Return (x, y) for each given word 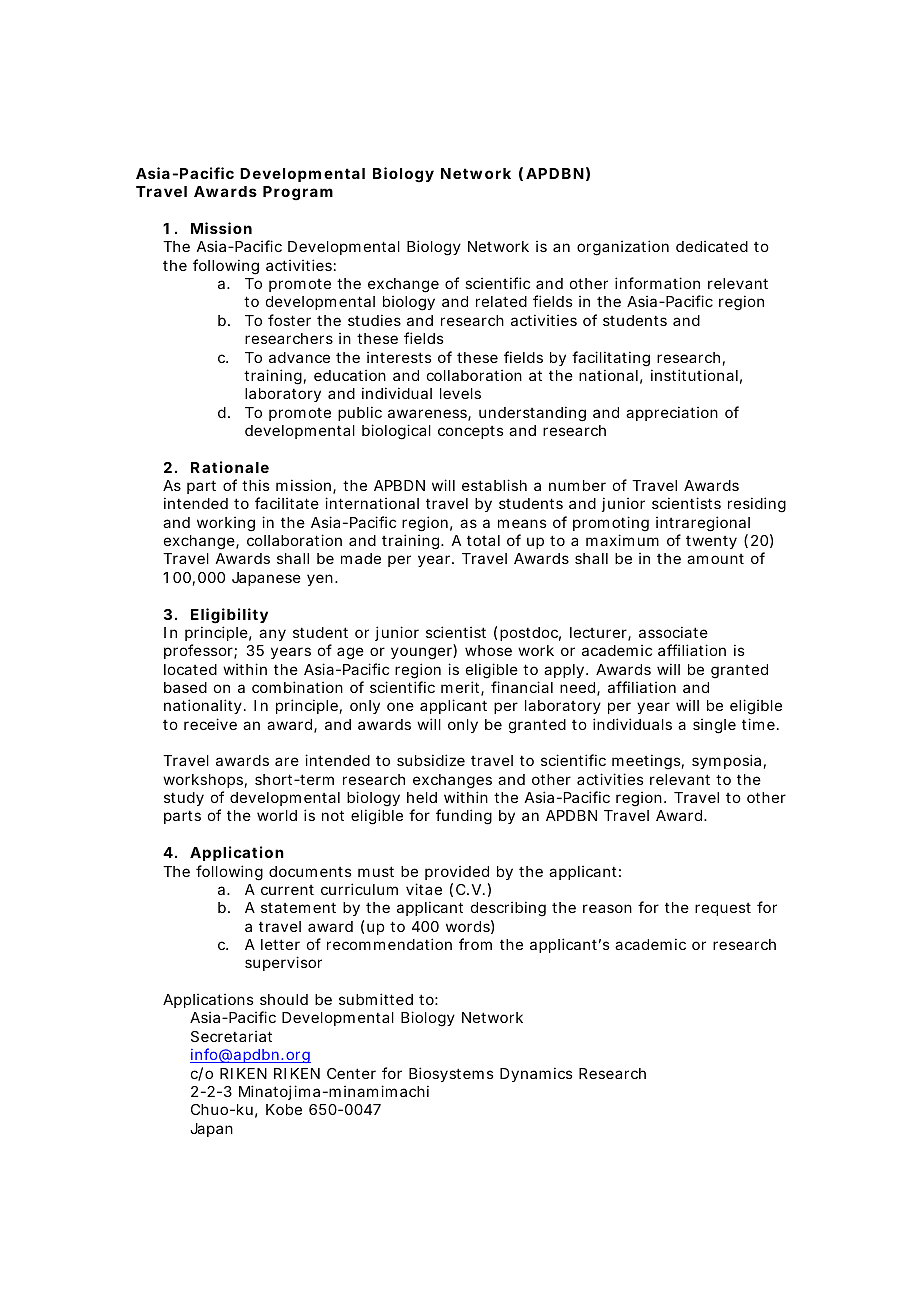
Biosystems (451, 1074)
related (501, 301)
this (255, 485)
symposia (726, 761)
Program (298, 193)
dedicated (712, 246)
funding (464, 817)
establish (494, 485)
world (277, 815)
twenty (711, 542)
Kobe (284, 1109)
